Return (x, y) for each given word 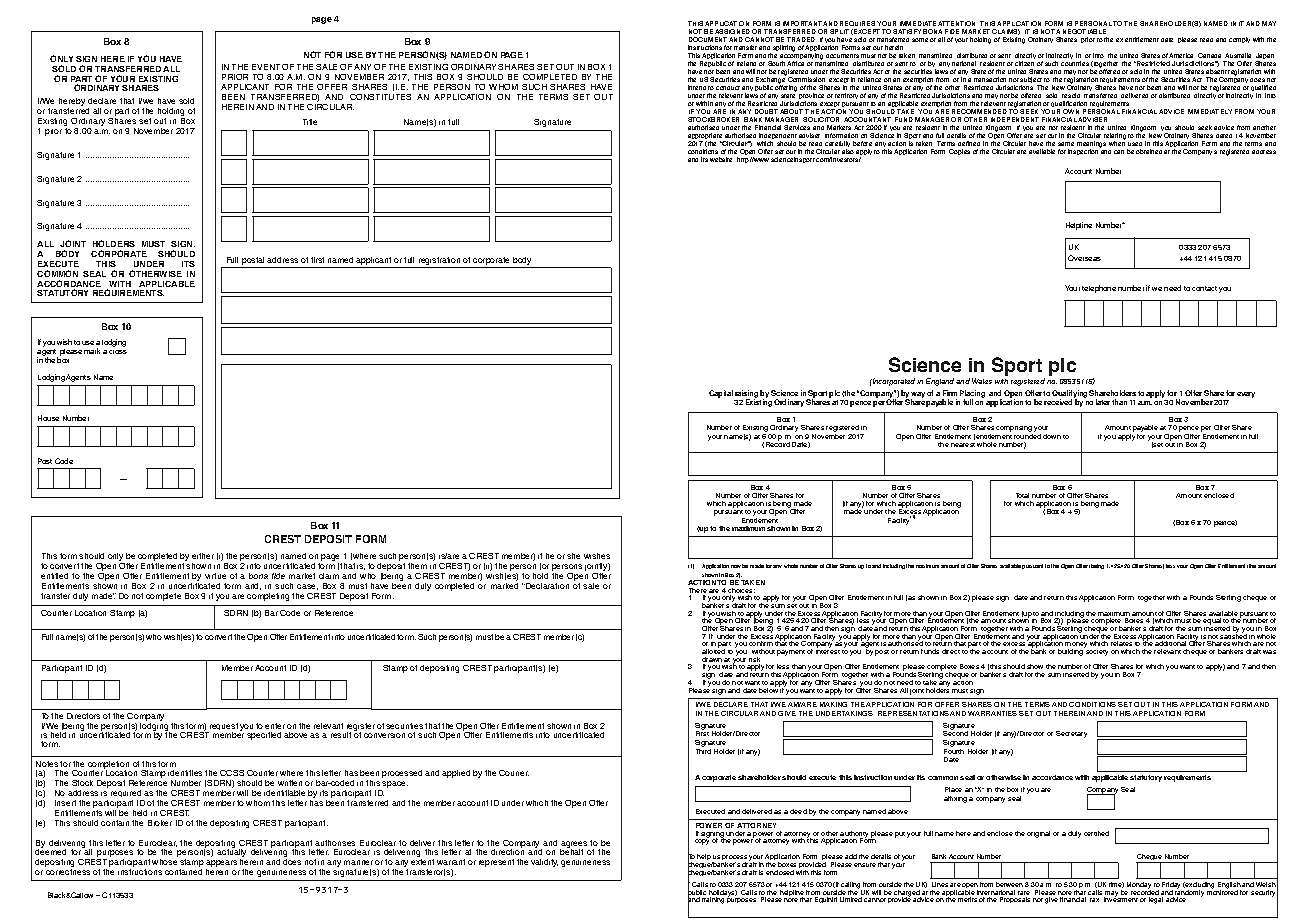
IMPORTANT (802, 25)
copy (702, 842)
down (1052, 436)
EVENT (266, 67)
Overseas (1084, 258)
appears (221, 865)
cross (118, 352)
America (1181, 55)
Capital (722, 395)
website (721, 159)
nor (1038, 900)
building (1071, 651)
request (224, 728)
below (769, 689)
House (48, 418)
